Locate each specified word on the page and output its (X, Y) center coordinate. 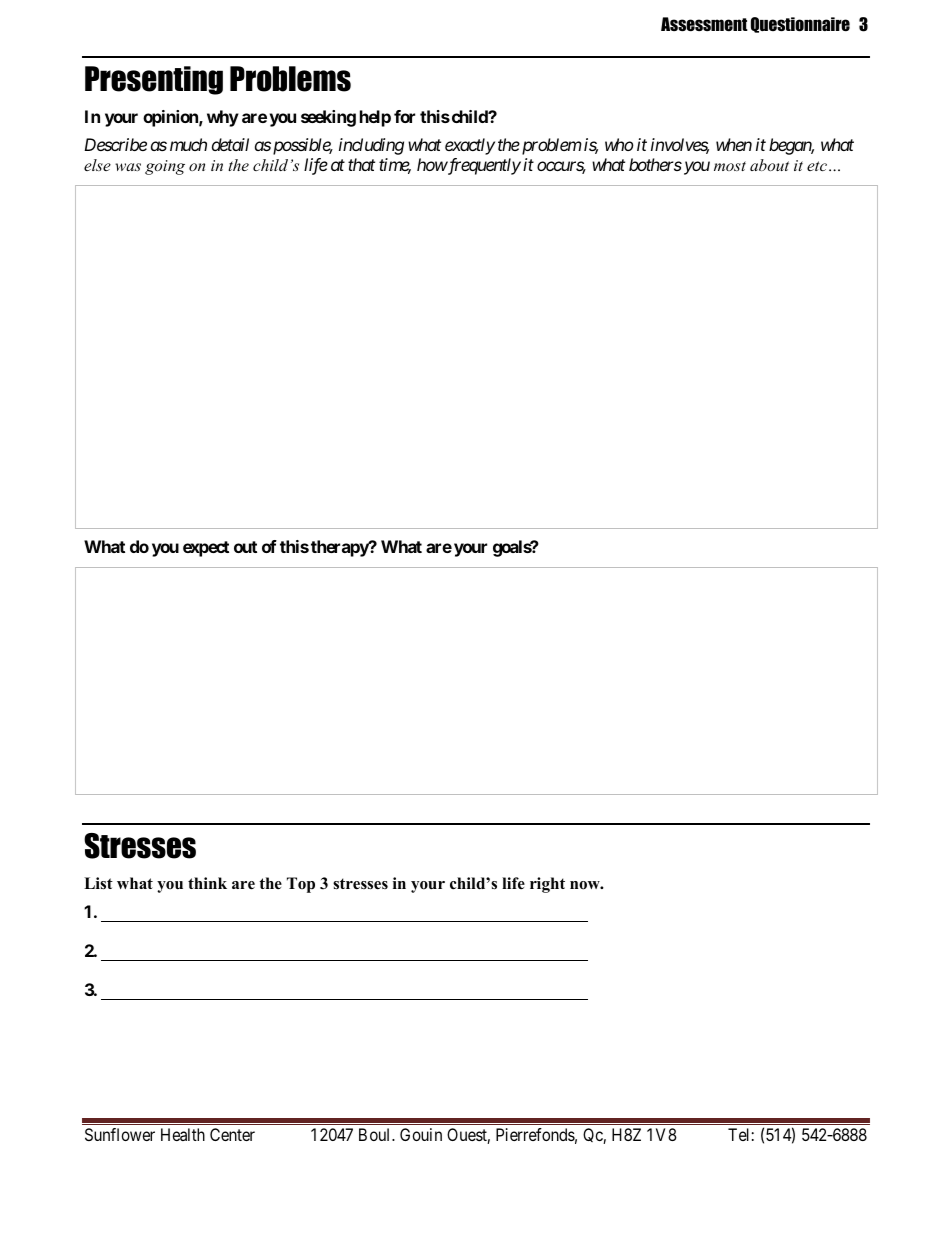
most (730, 166)
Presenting (154, 80)
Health (183, 1134)
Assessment (704, 24)
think (207, 883)
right (547, 885)
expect (206, 549)
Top (301, 885)
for (404, 116)
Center (232, 1134)
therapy (340, 548)
